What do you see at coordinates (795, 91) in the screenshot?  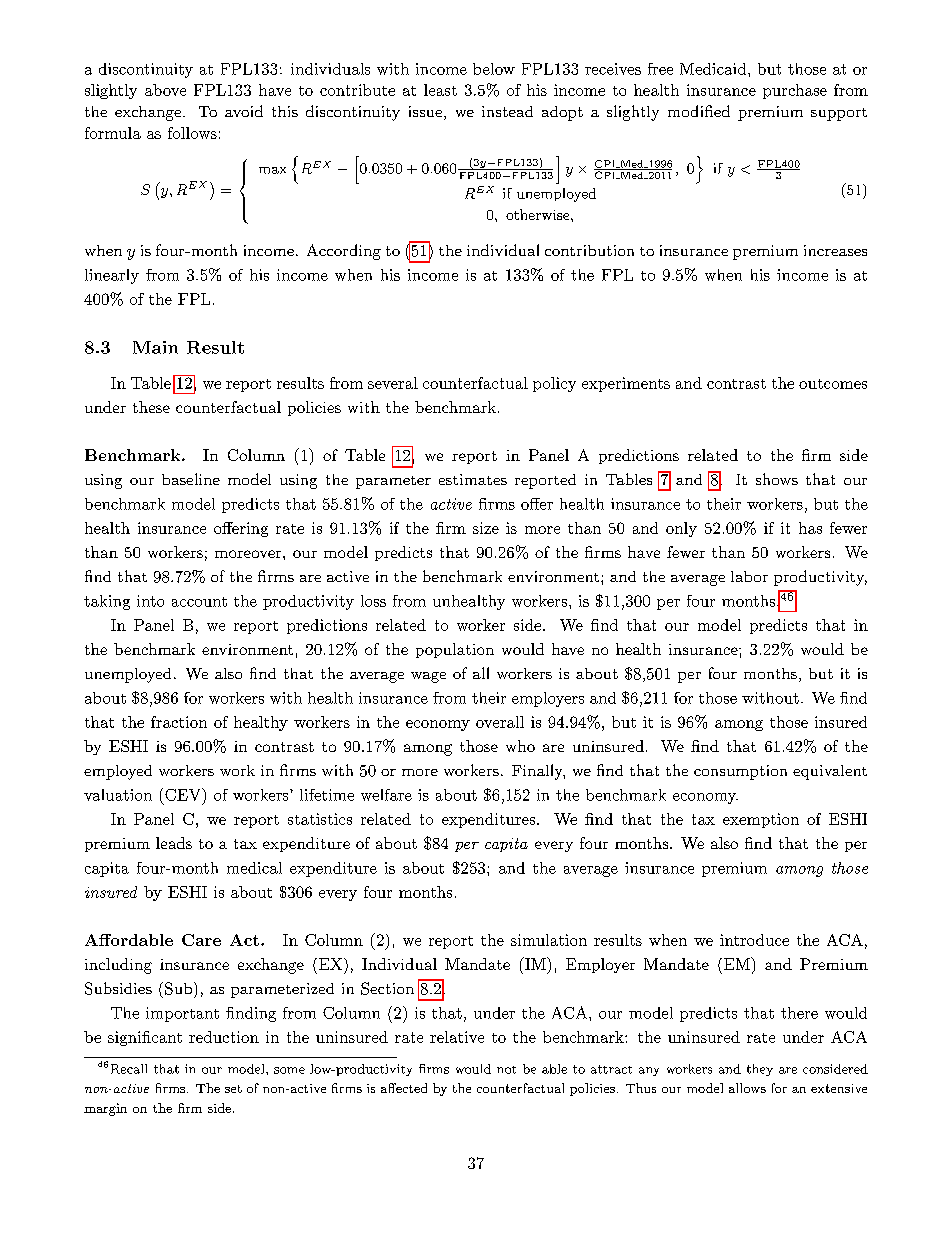 I see `purchase` at bounding box center [795, 91].
